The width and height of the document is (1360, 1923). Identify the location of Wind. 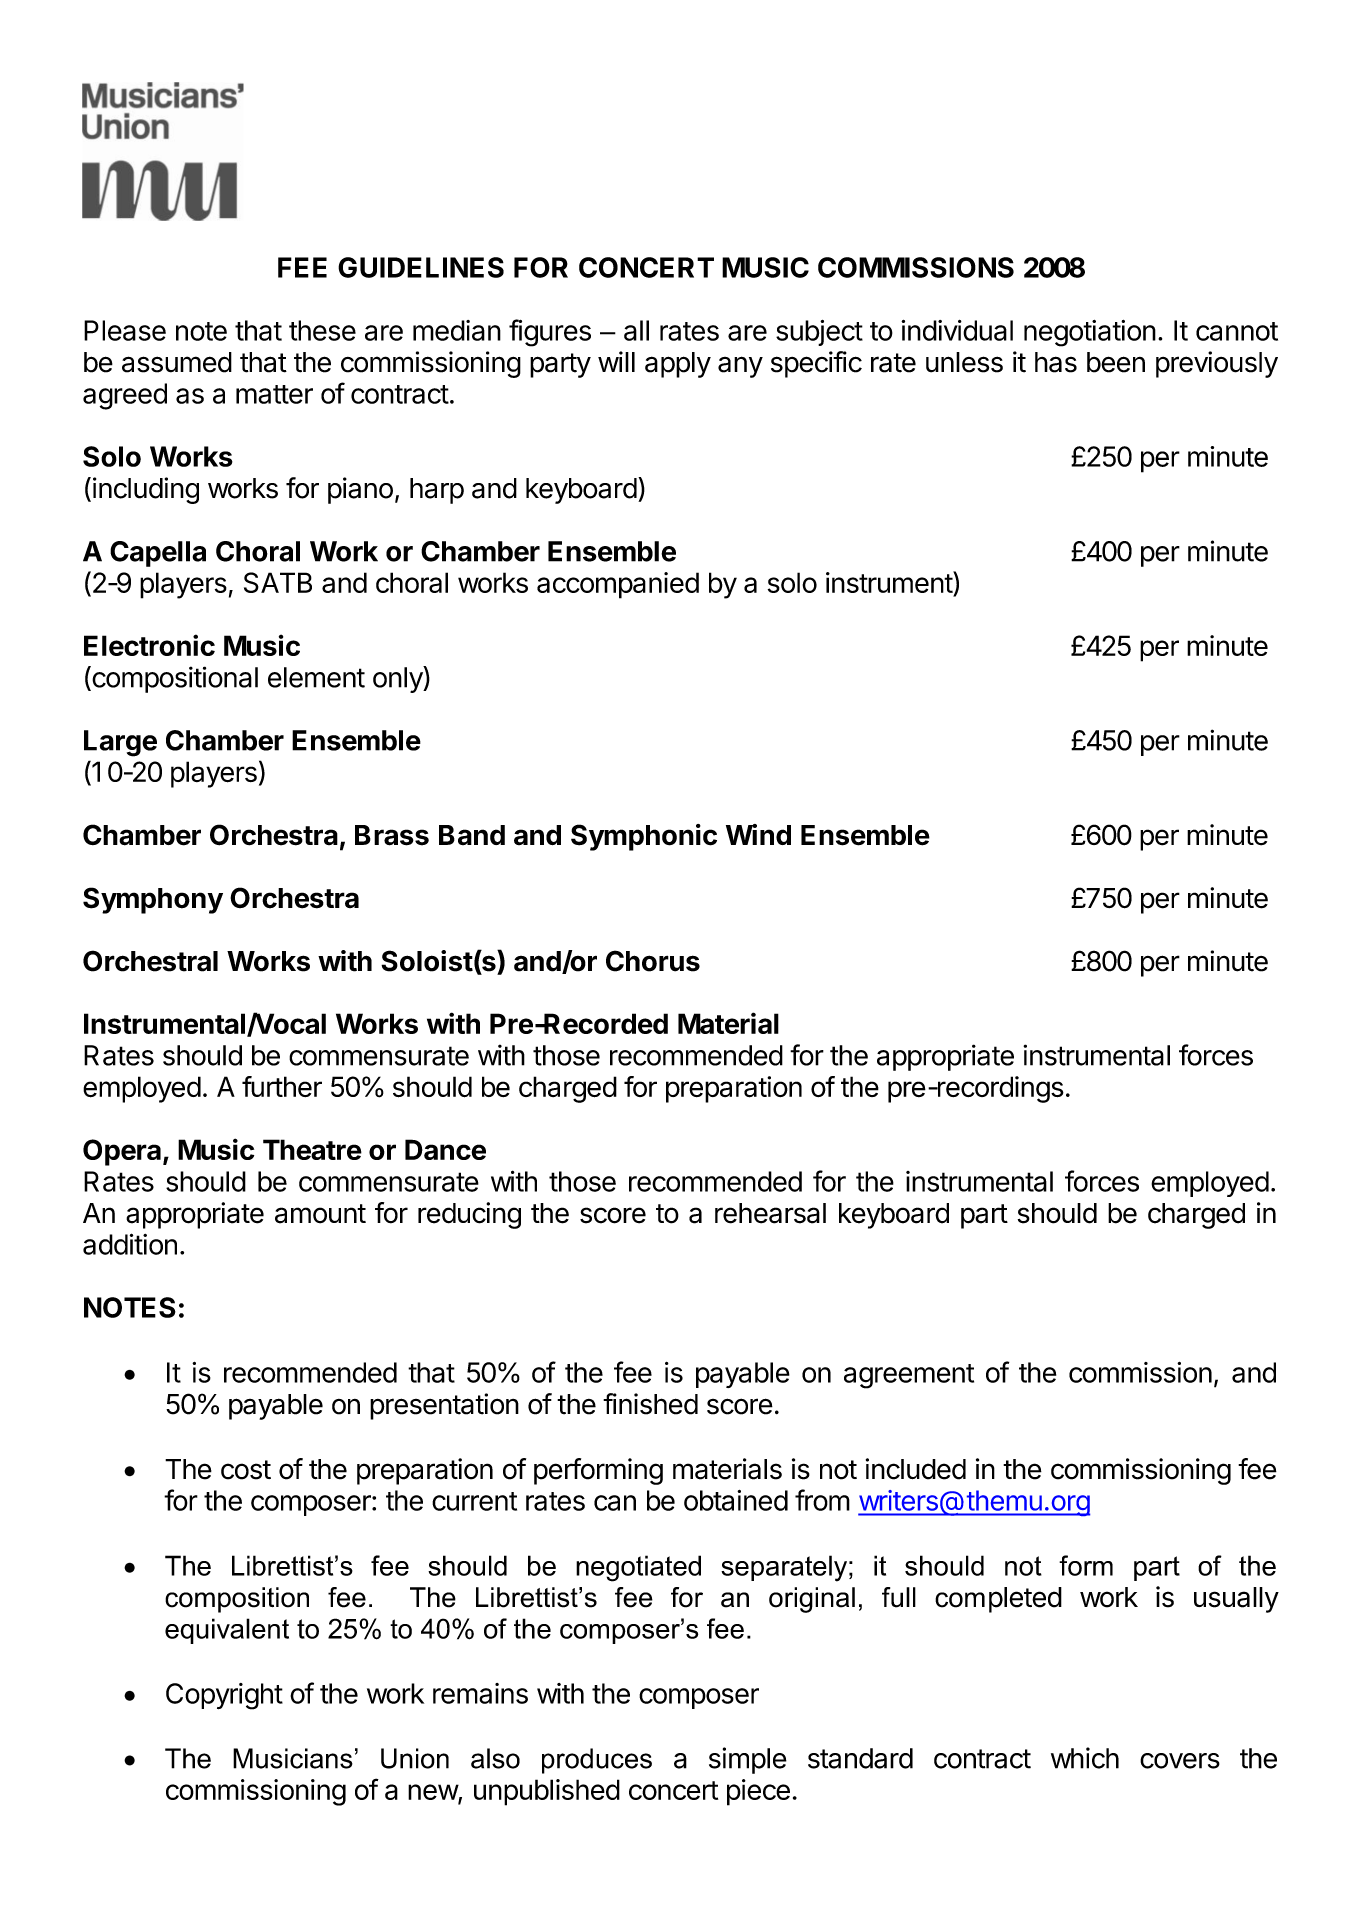
(758, 834).
